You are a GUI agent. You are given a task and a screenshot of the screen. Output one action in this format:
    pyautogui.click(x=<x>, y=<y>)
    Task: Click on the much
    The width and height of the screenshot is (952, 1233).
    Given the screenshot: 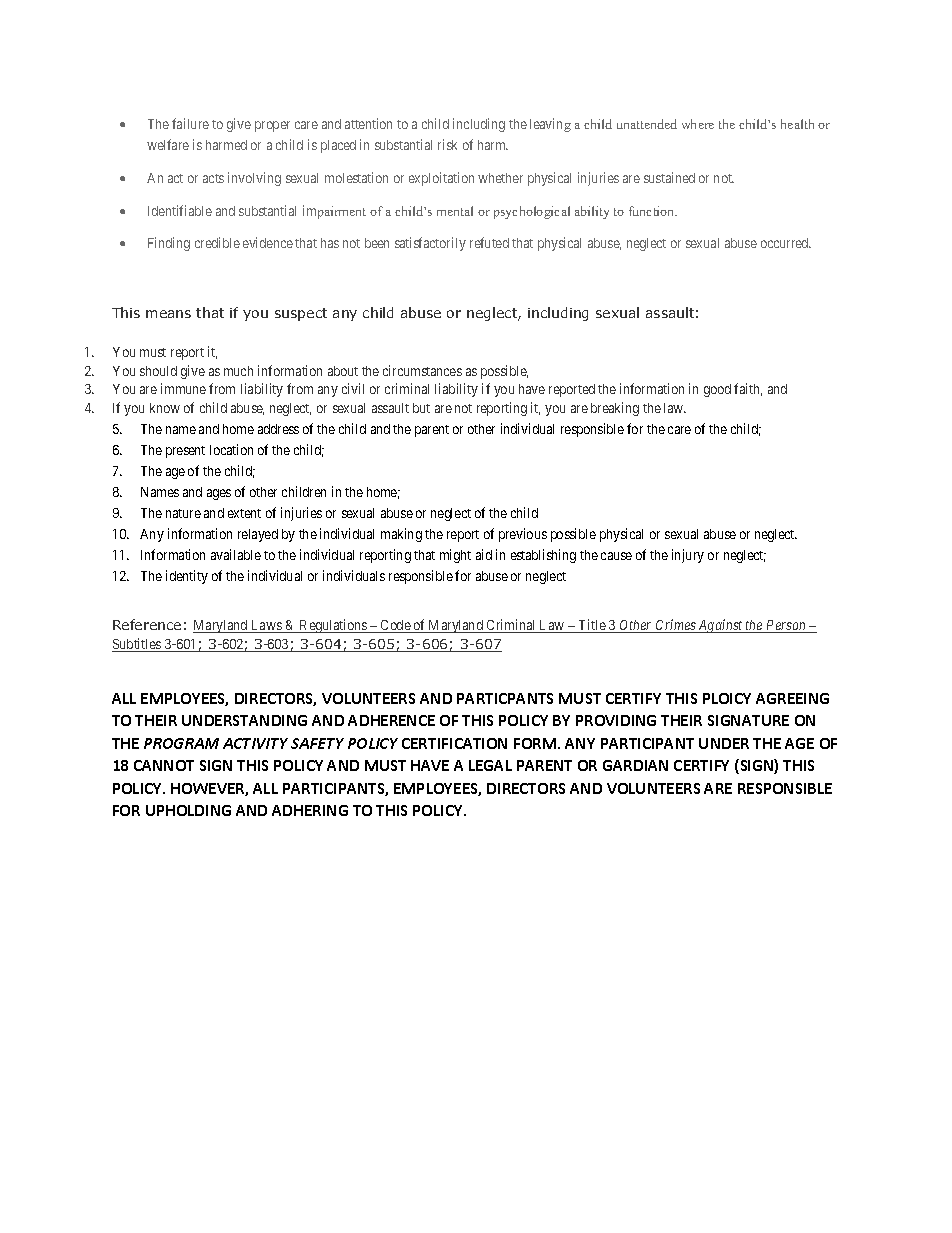 What is the action you would take?
    pyautogui.click(x=238, y=371)
